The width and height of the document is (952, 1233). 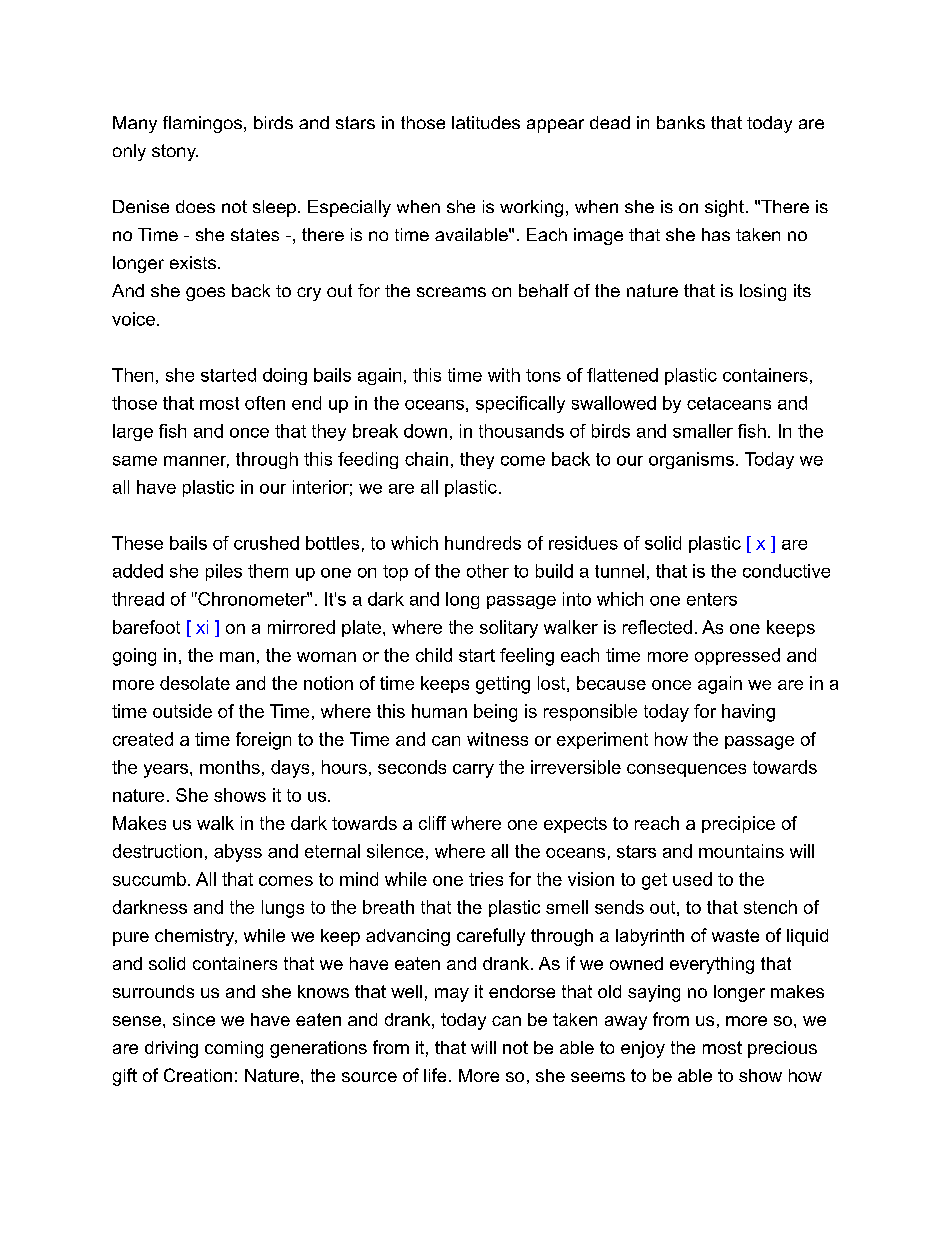 What do you see at coordinates (681, 122) in the document?
I see `banks` at bounding box center [681, 122].
